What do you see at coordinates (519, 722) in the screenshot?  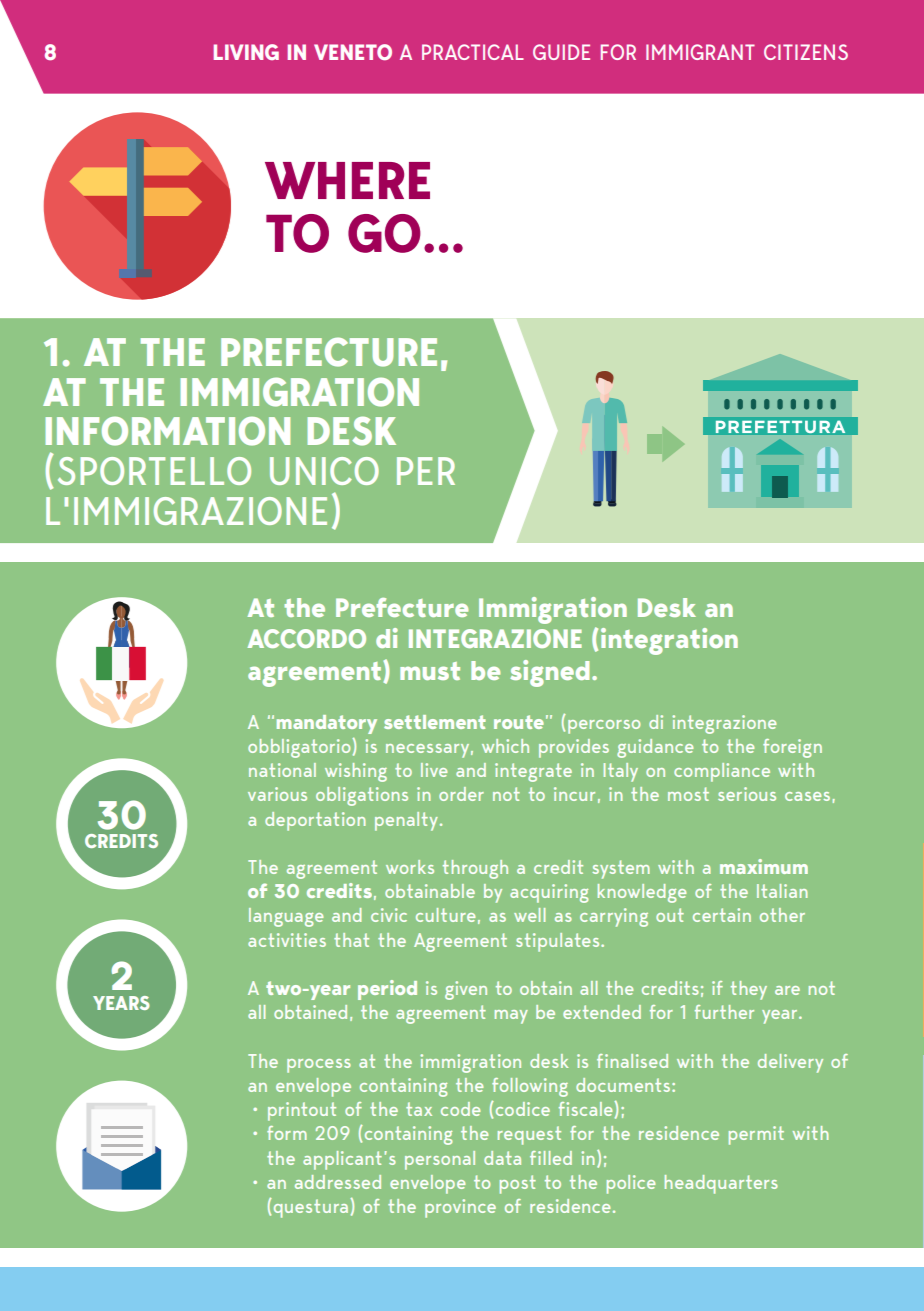 I see `route` at bounding box center [519, 722].
